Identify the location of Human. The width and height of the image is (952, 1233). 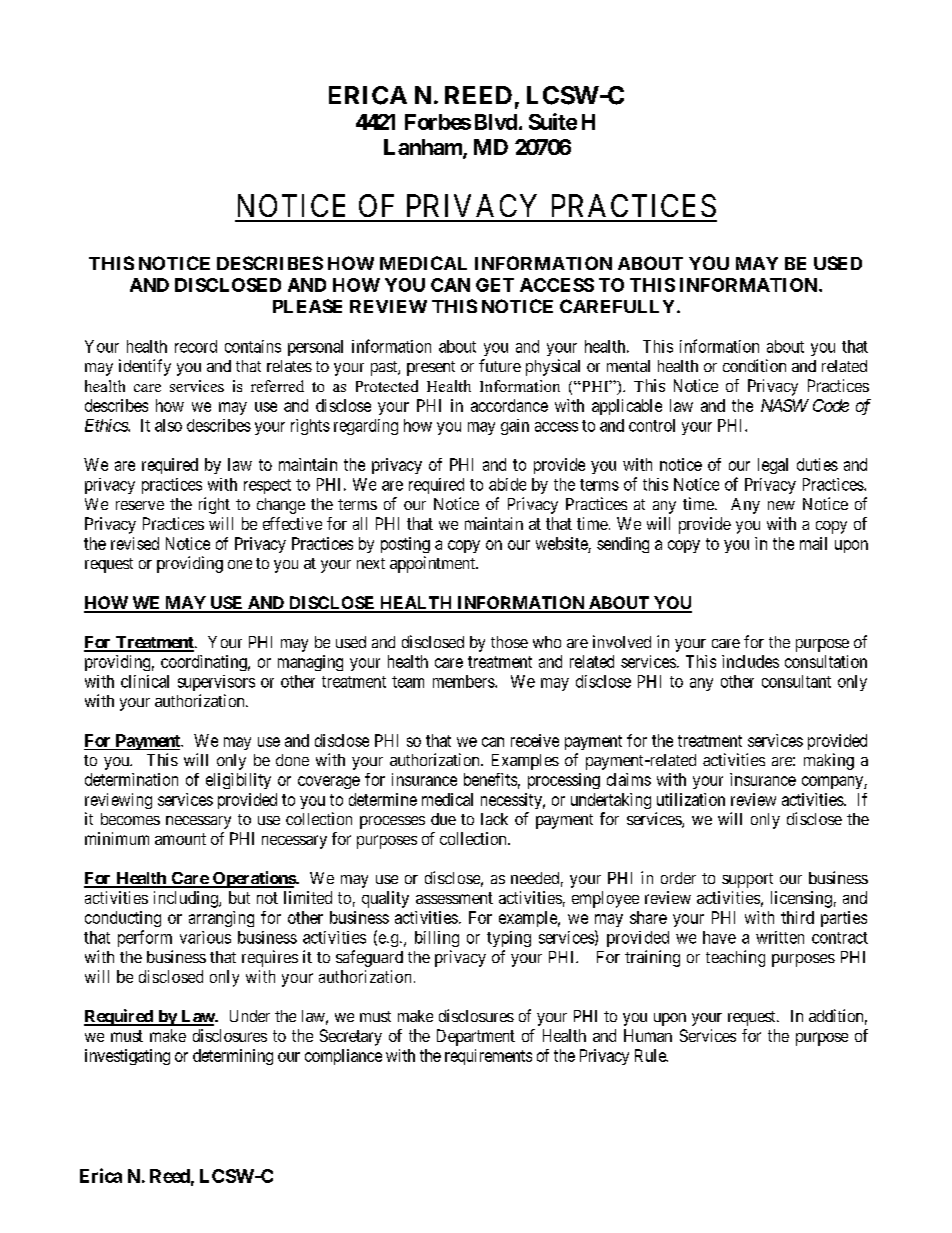
(648, 1035).
